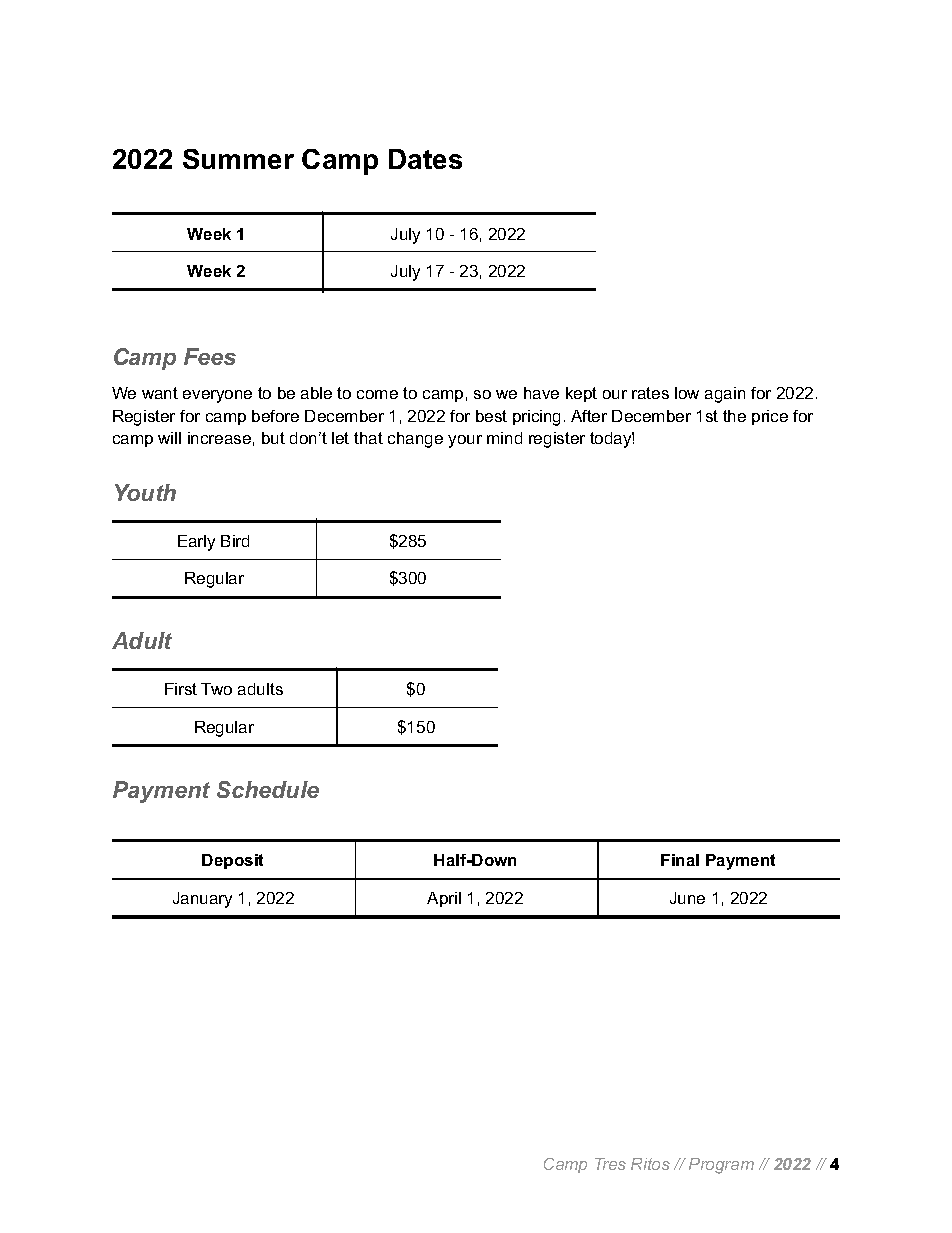  Describe the element at coordinates (444, 899) in the page. I see `April` at that location.
